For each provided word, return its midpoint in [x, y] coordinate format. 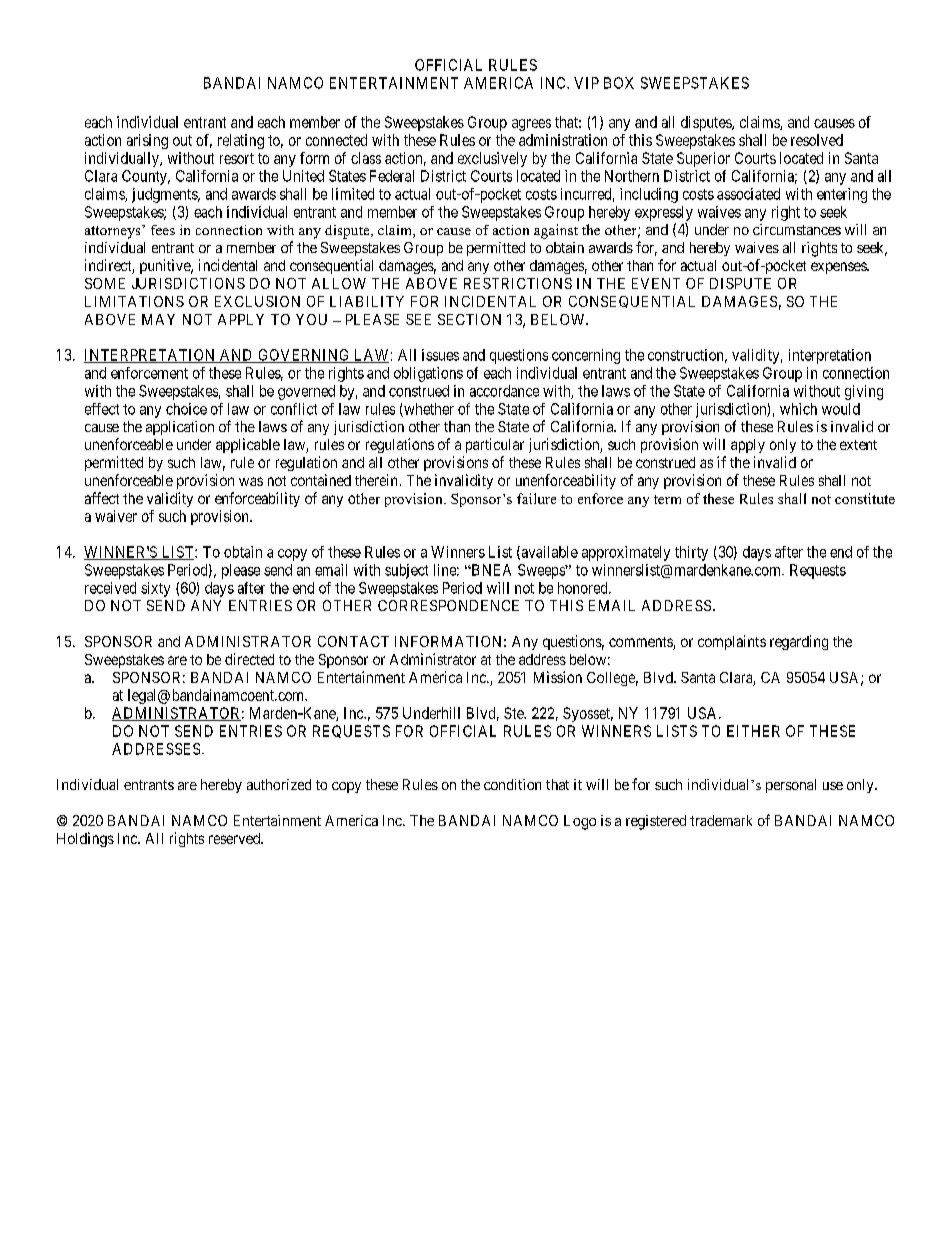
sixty [155, 589]
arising [147, 141]
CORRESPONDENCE [448, 605]
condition [512, 784]
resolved [817, 140]
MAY [158, 319]
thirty [691, 553]
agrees [531, 125]
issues [440, 355]
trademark [721, 820]
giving [864, 392]
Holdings [85, 839]
